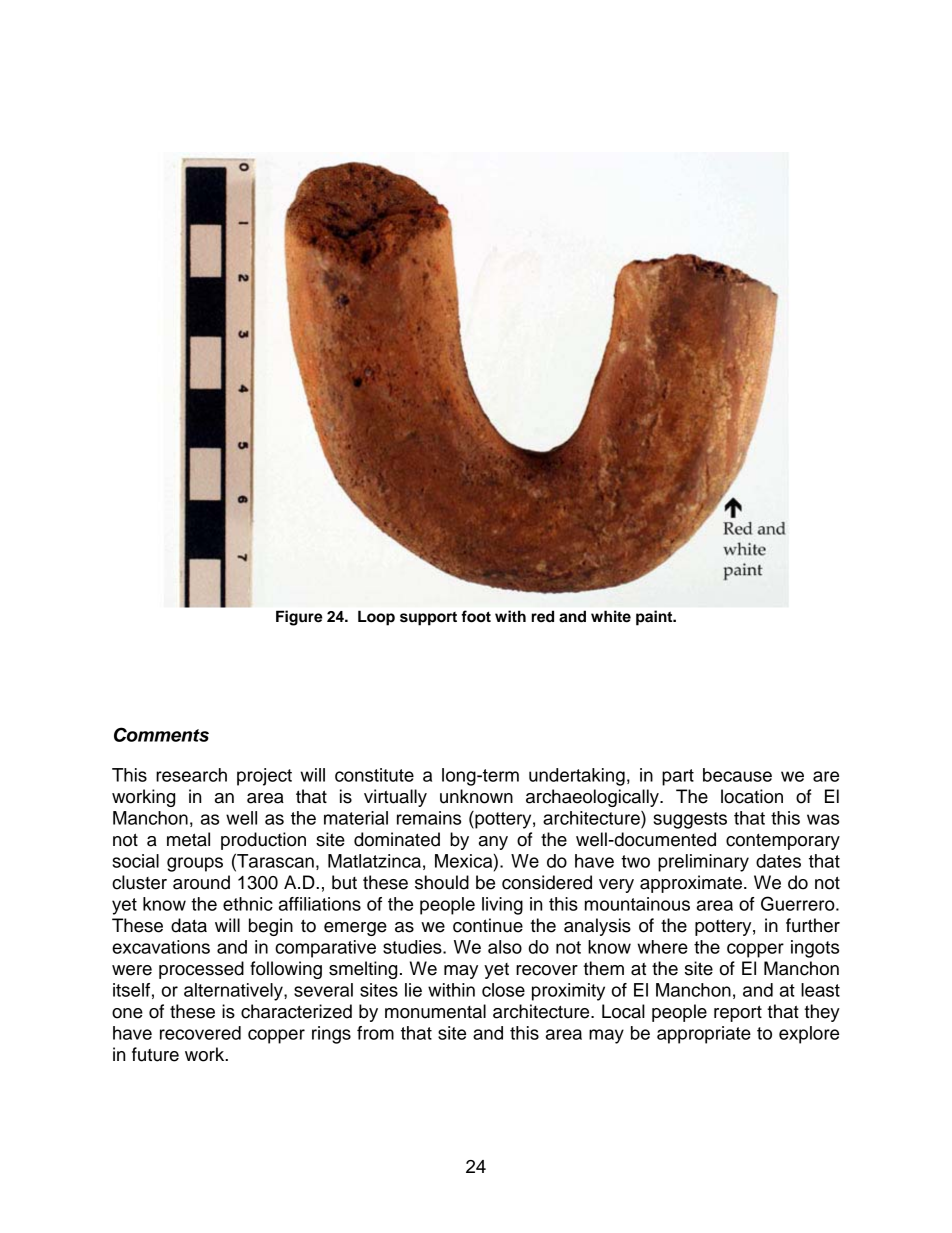 The width and height of the screenshot is (952, 1233). Describe the element at coordinates (476, 616) in the screenshot. I see `foot` at that location.
